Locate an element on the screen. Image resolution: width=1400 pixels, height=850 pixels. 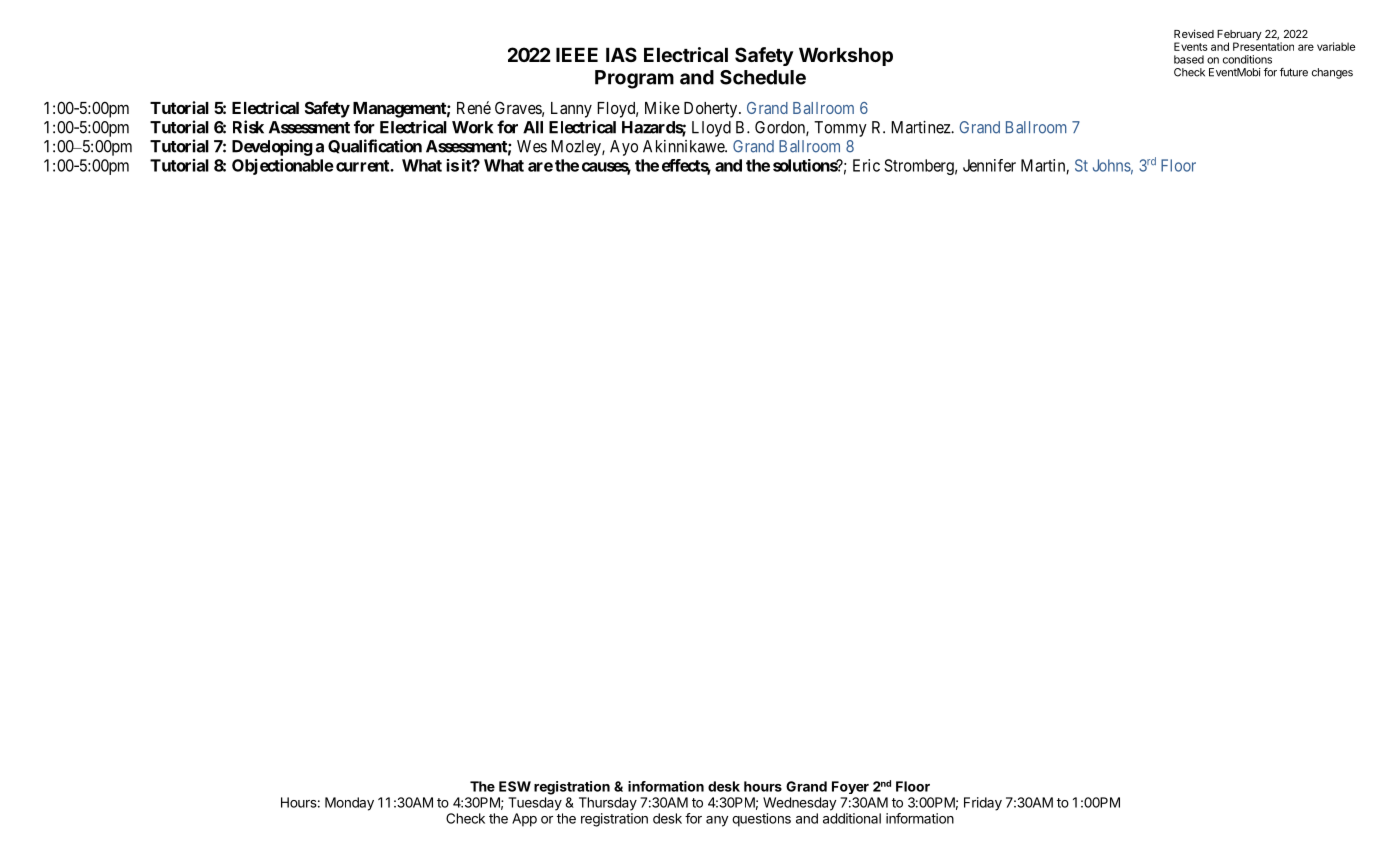
Friday is located at coordinates (983, 804).
